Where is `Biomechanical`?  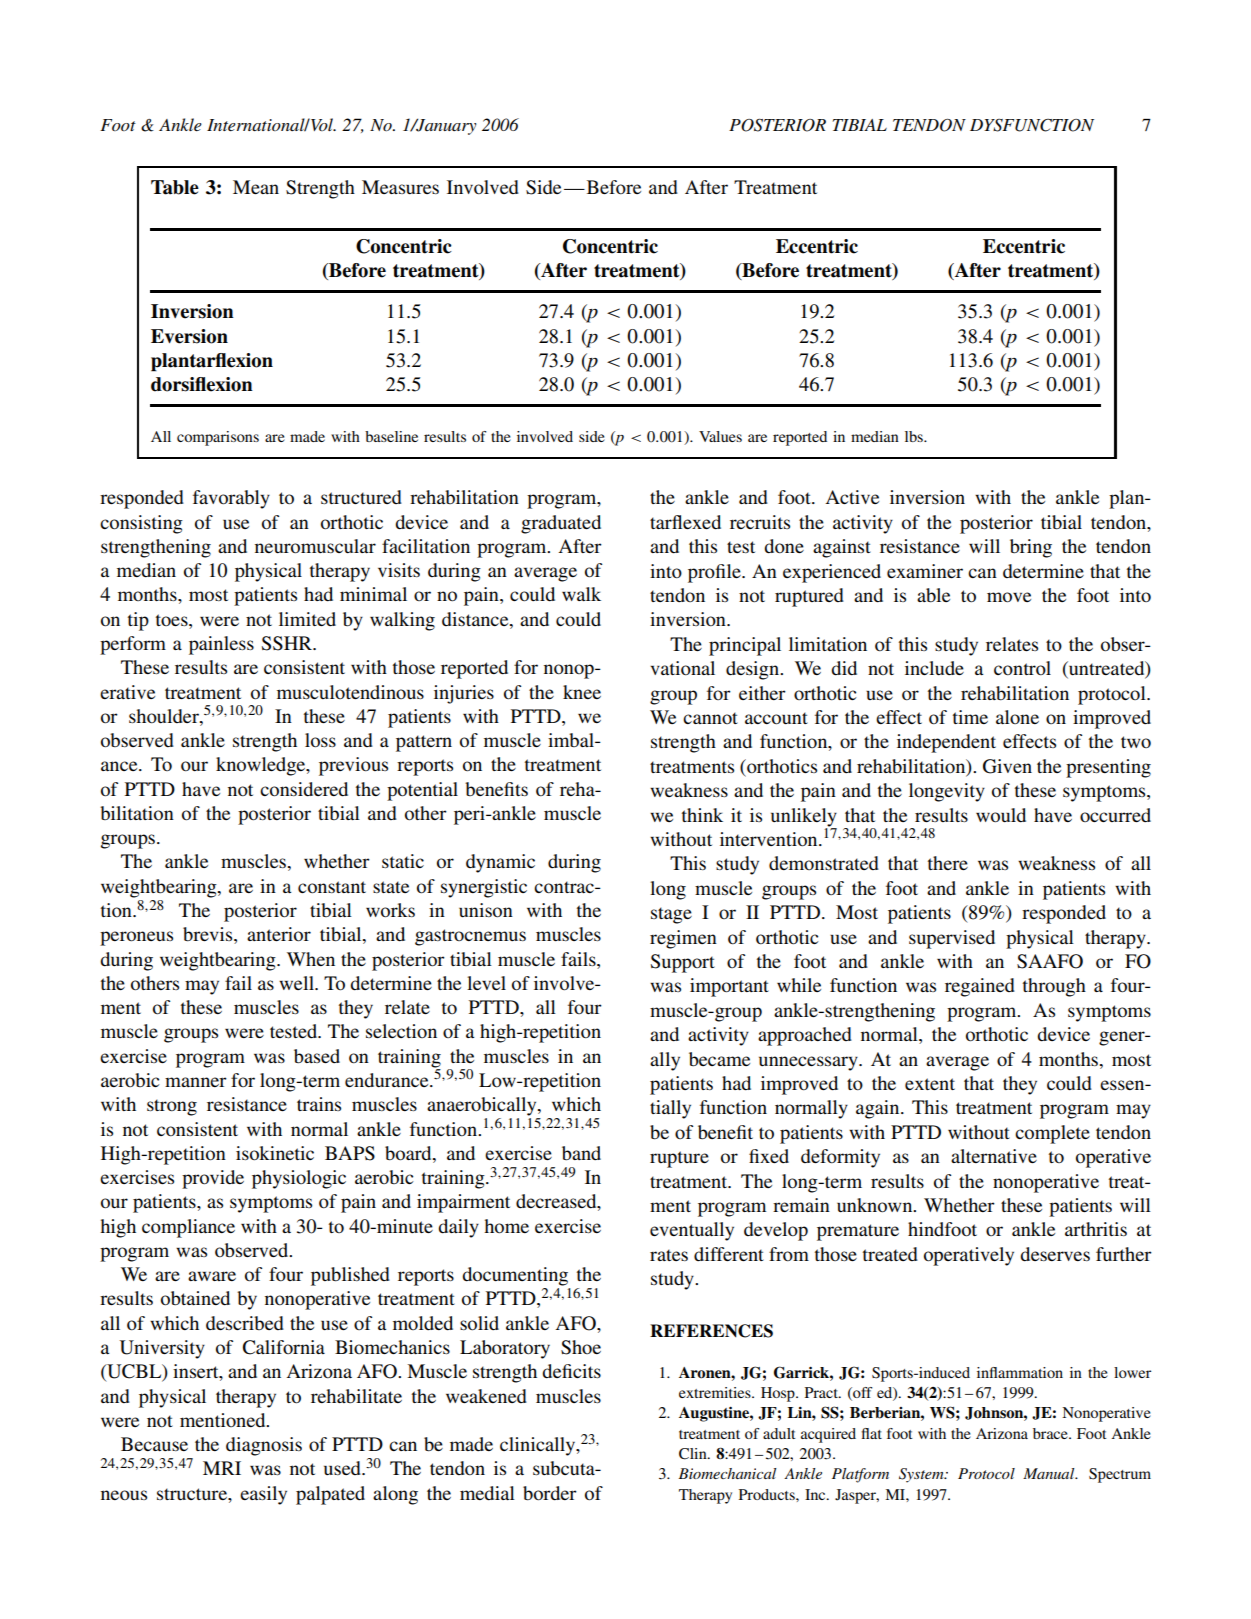 Biomechanical is located at coordinates (727, 1473).
